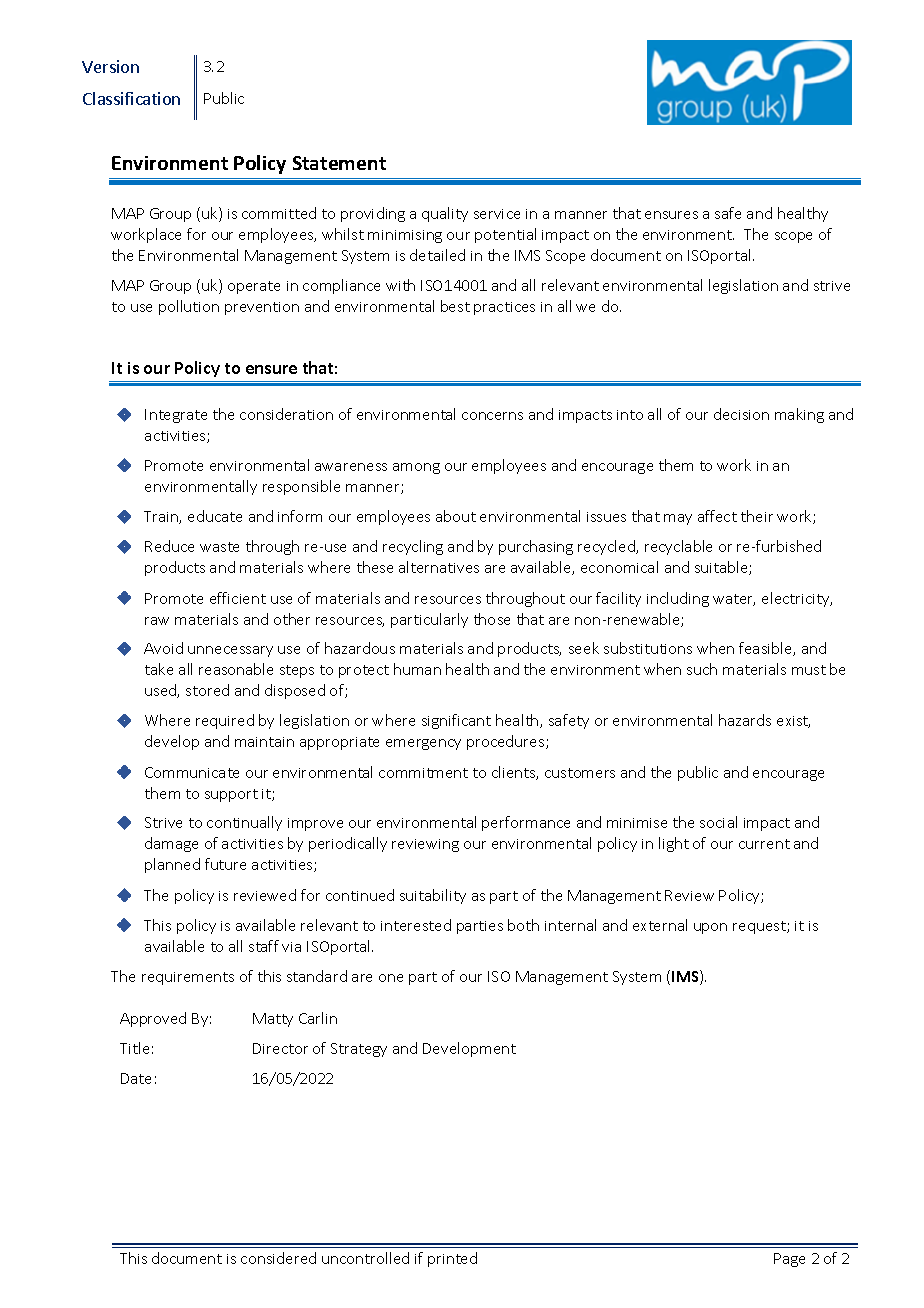 Image resolution: width=924 pixels, height=1308 pixels. Describe the element at coordinates (188, 978) in the screenshot. I see `requirements` at that location.
